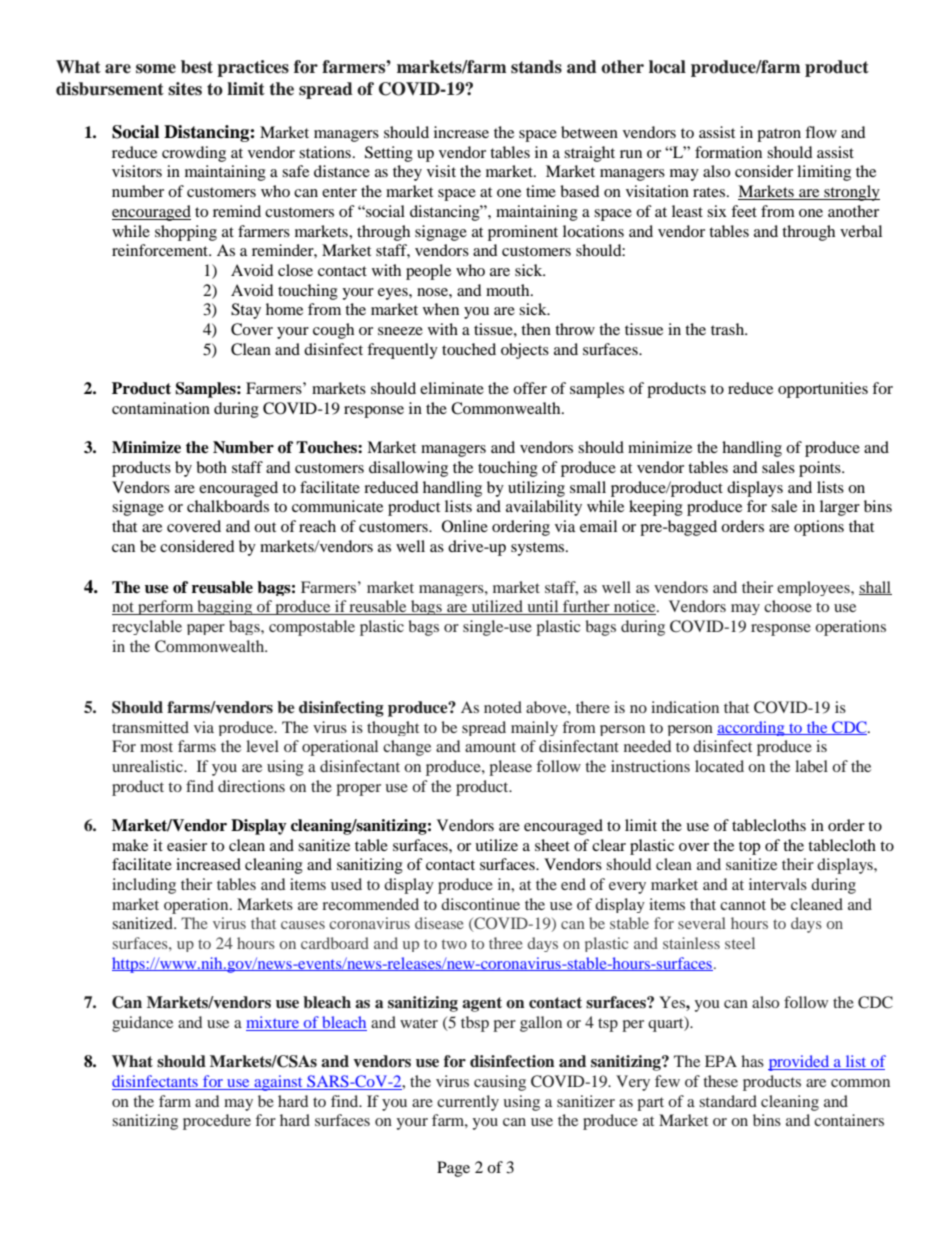 The height and width of the page is (1233, 952). I want to click on patron, so click(779, 135).
